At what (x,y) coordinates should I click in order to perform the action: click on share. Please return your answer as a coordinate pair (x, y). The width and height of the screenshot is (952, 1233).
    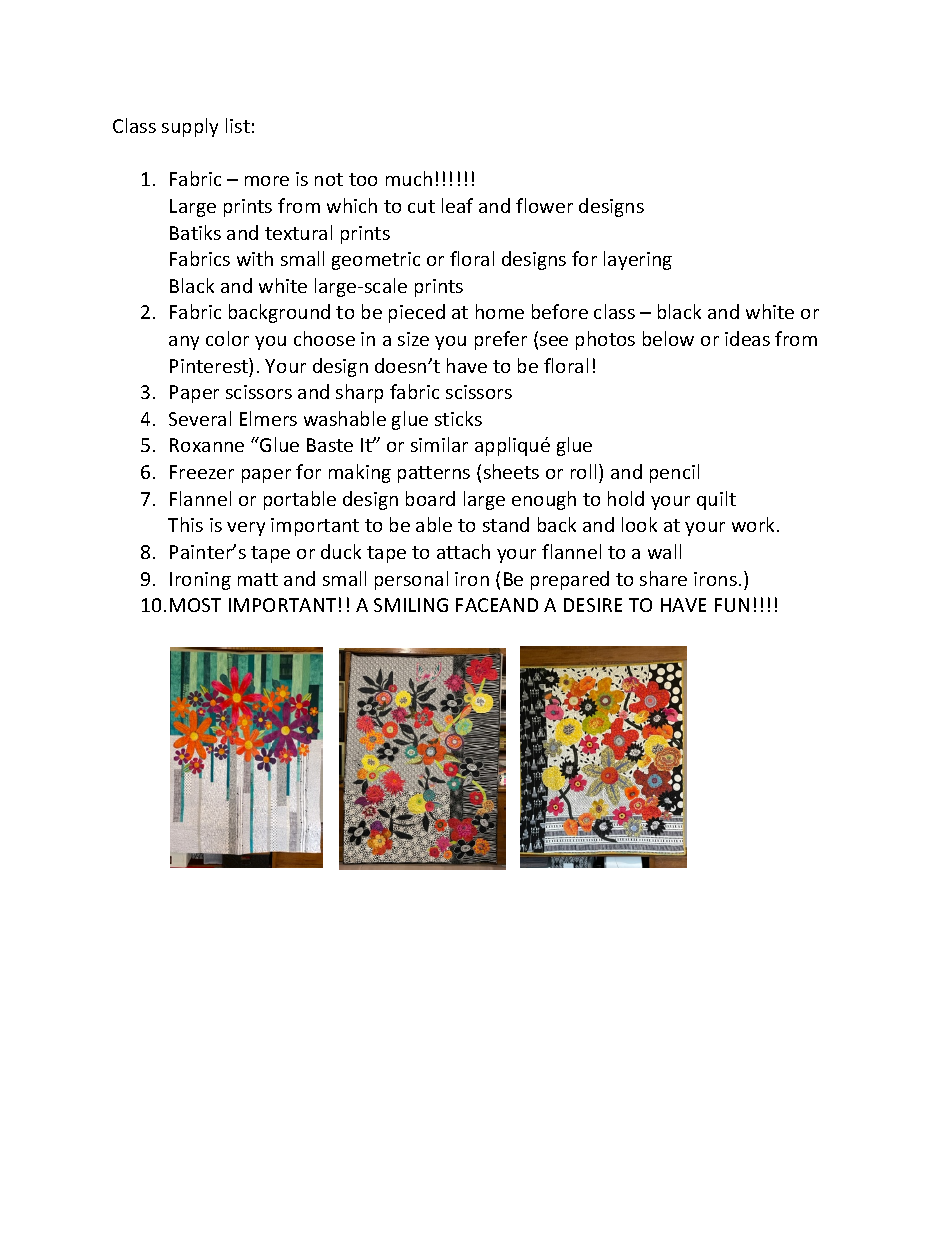
    Looking at the image, I should click on (663, 578).
